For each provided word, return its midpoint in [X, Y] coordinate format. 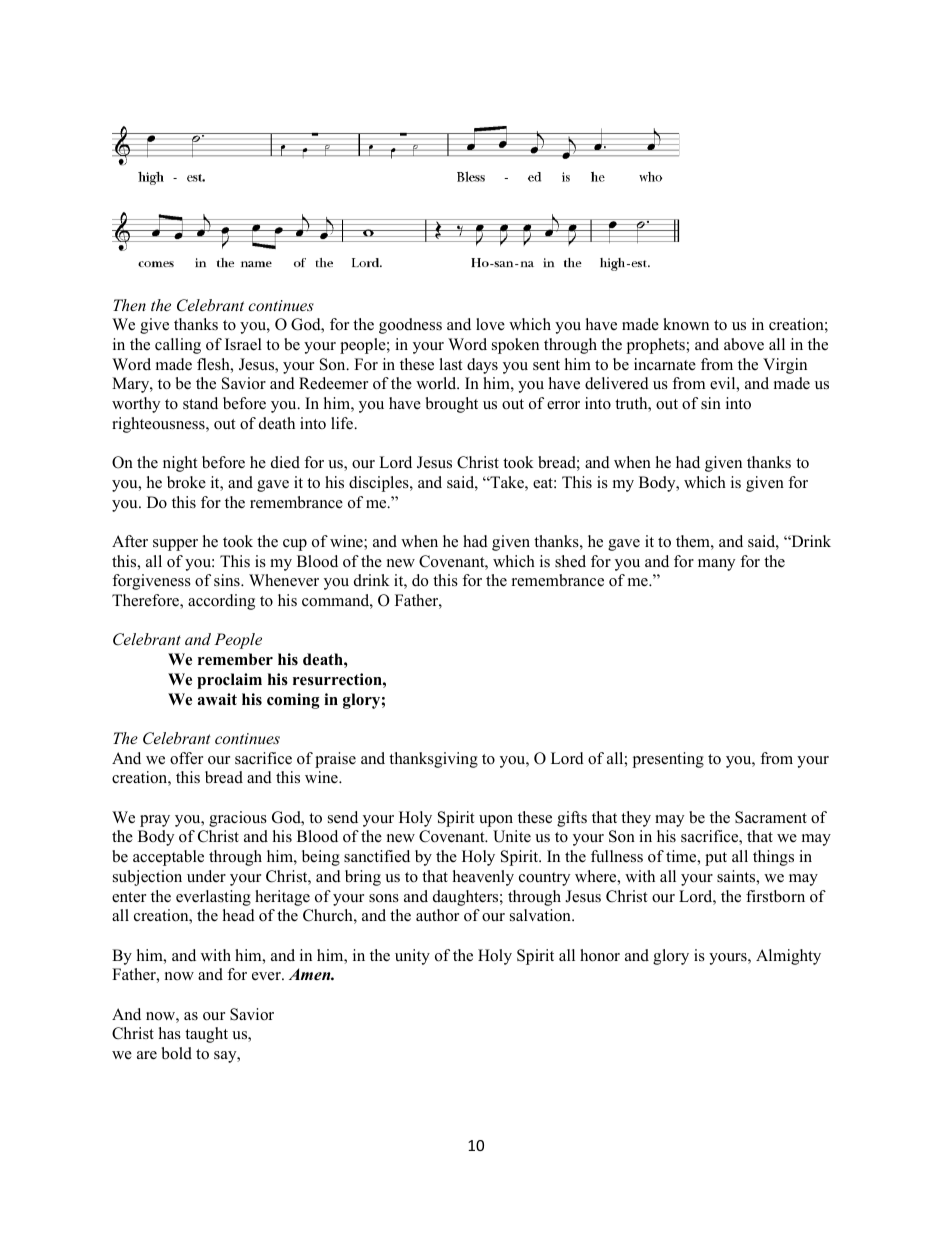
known [686, 324]
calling [178, 346]
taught [206, 1035]
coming [293, 701]
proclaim [229, 681]
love [490, 324]
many [716, 565]
